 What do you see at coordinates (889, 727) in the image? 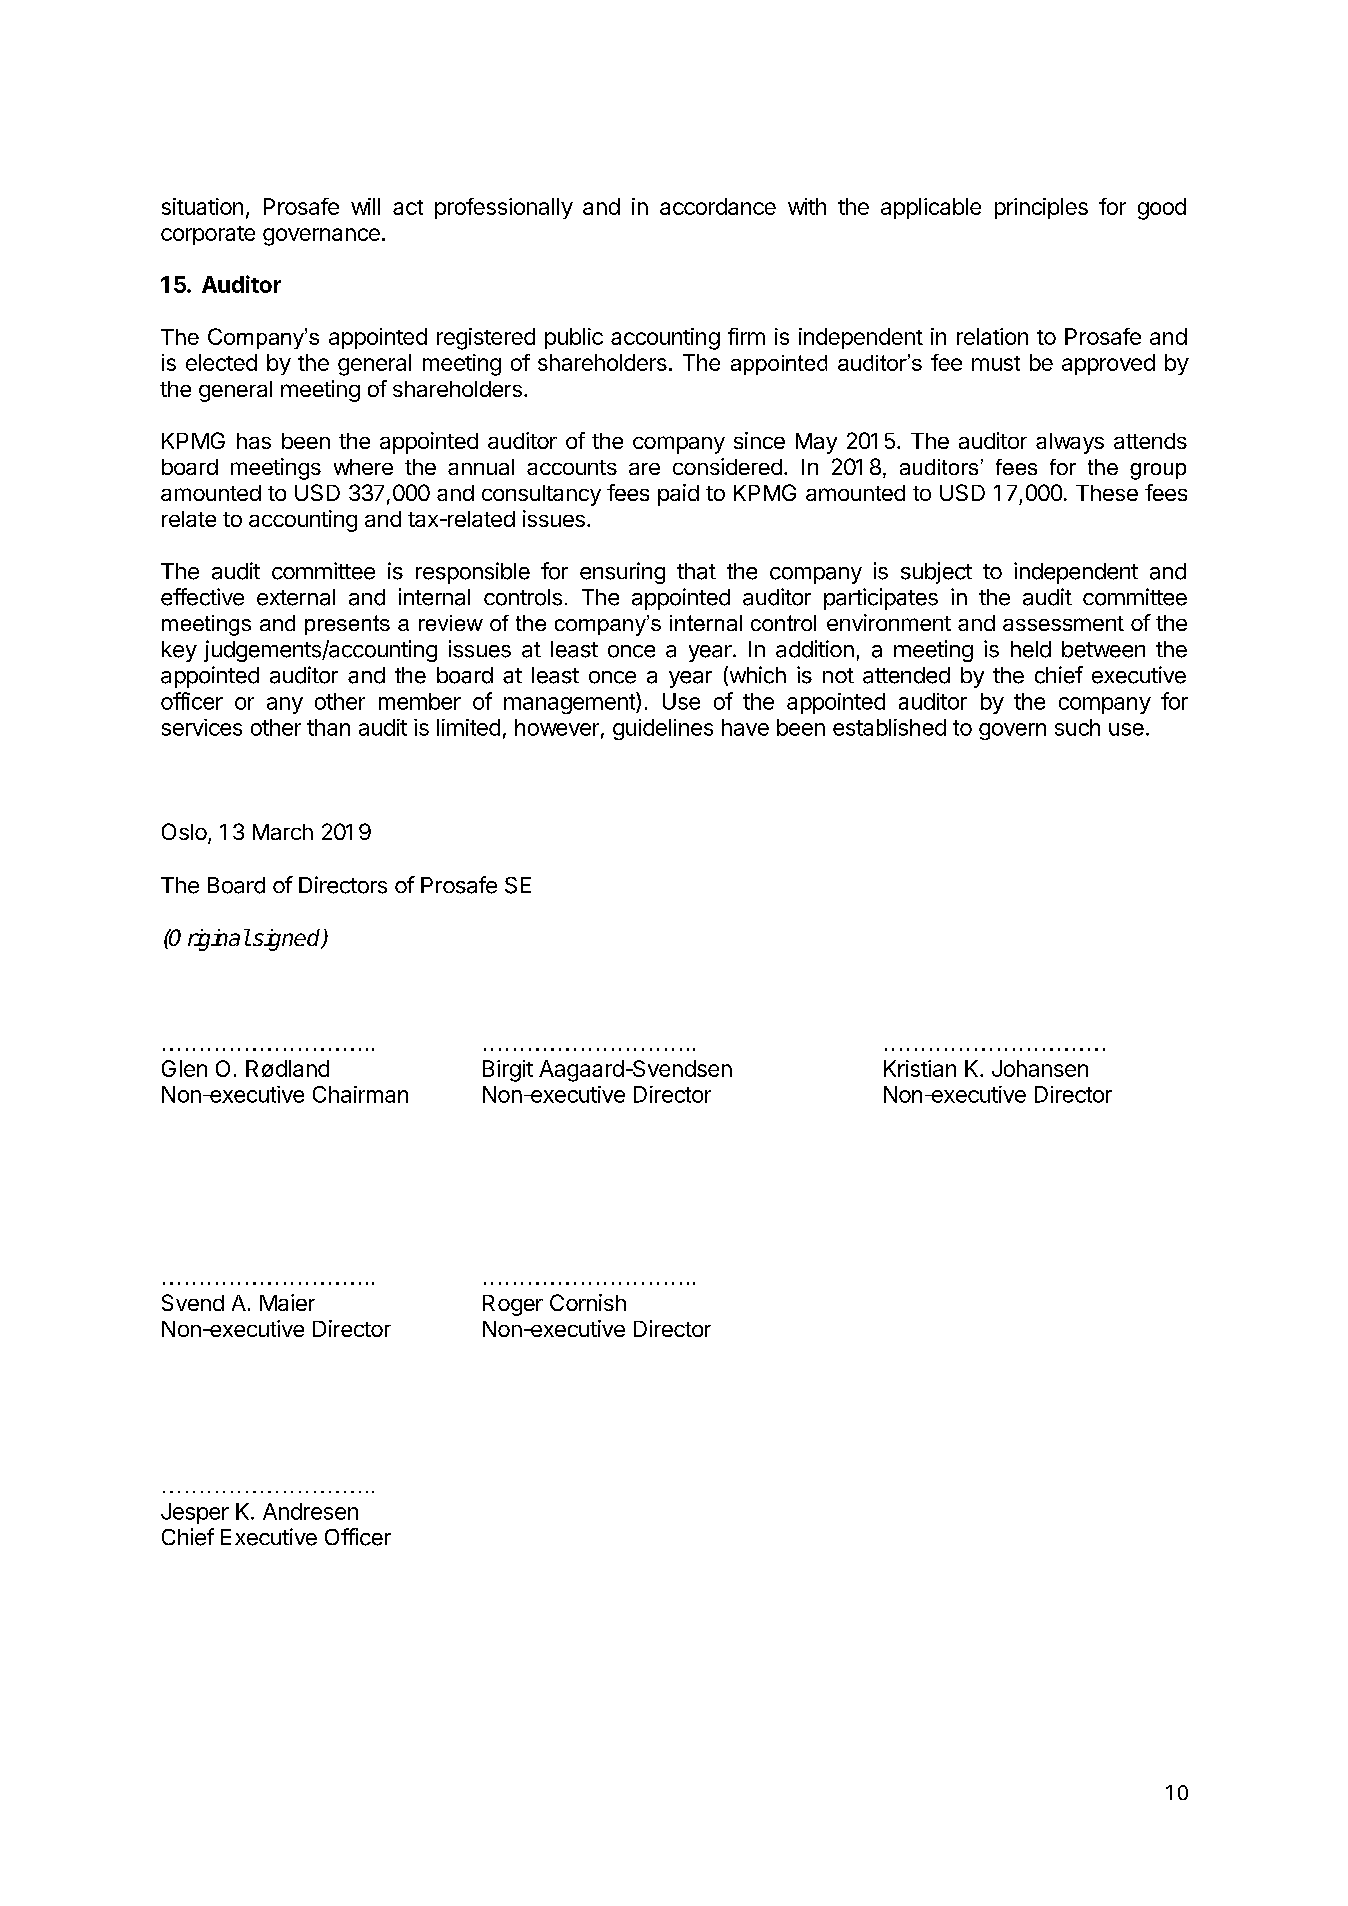
I see `established` at bounding box center [889, 727].
